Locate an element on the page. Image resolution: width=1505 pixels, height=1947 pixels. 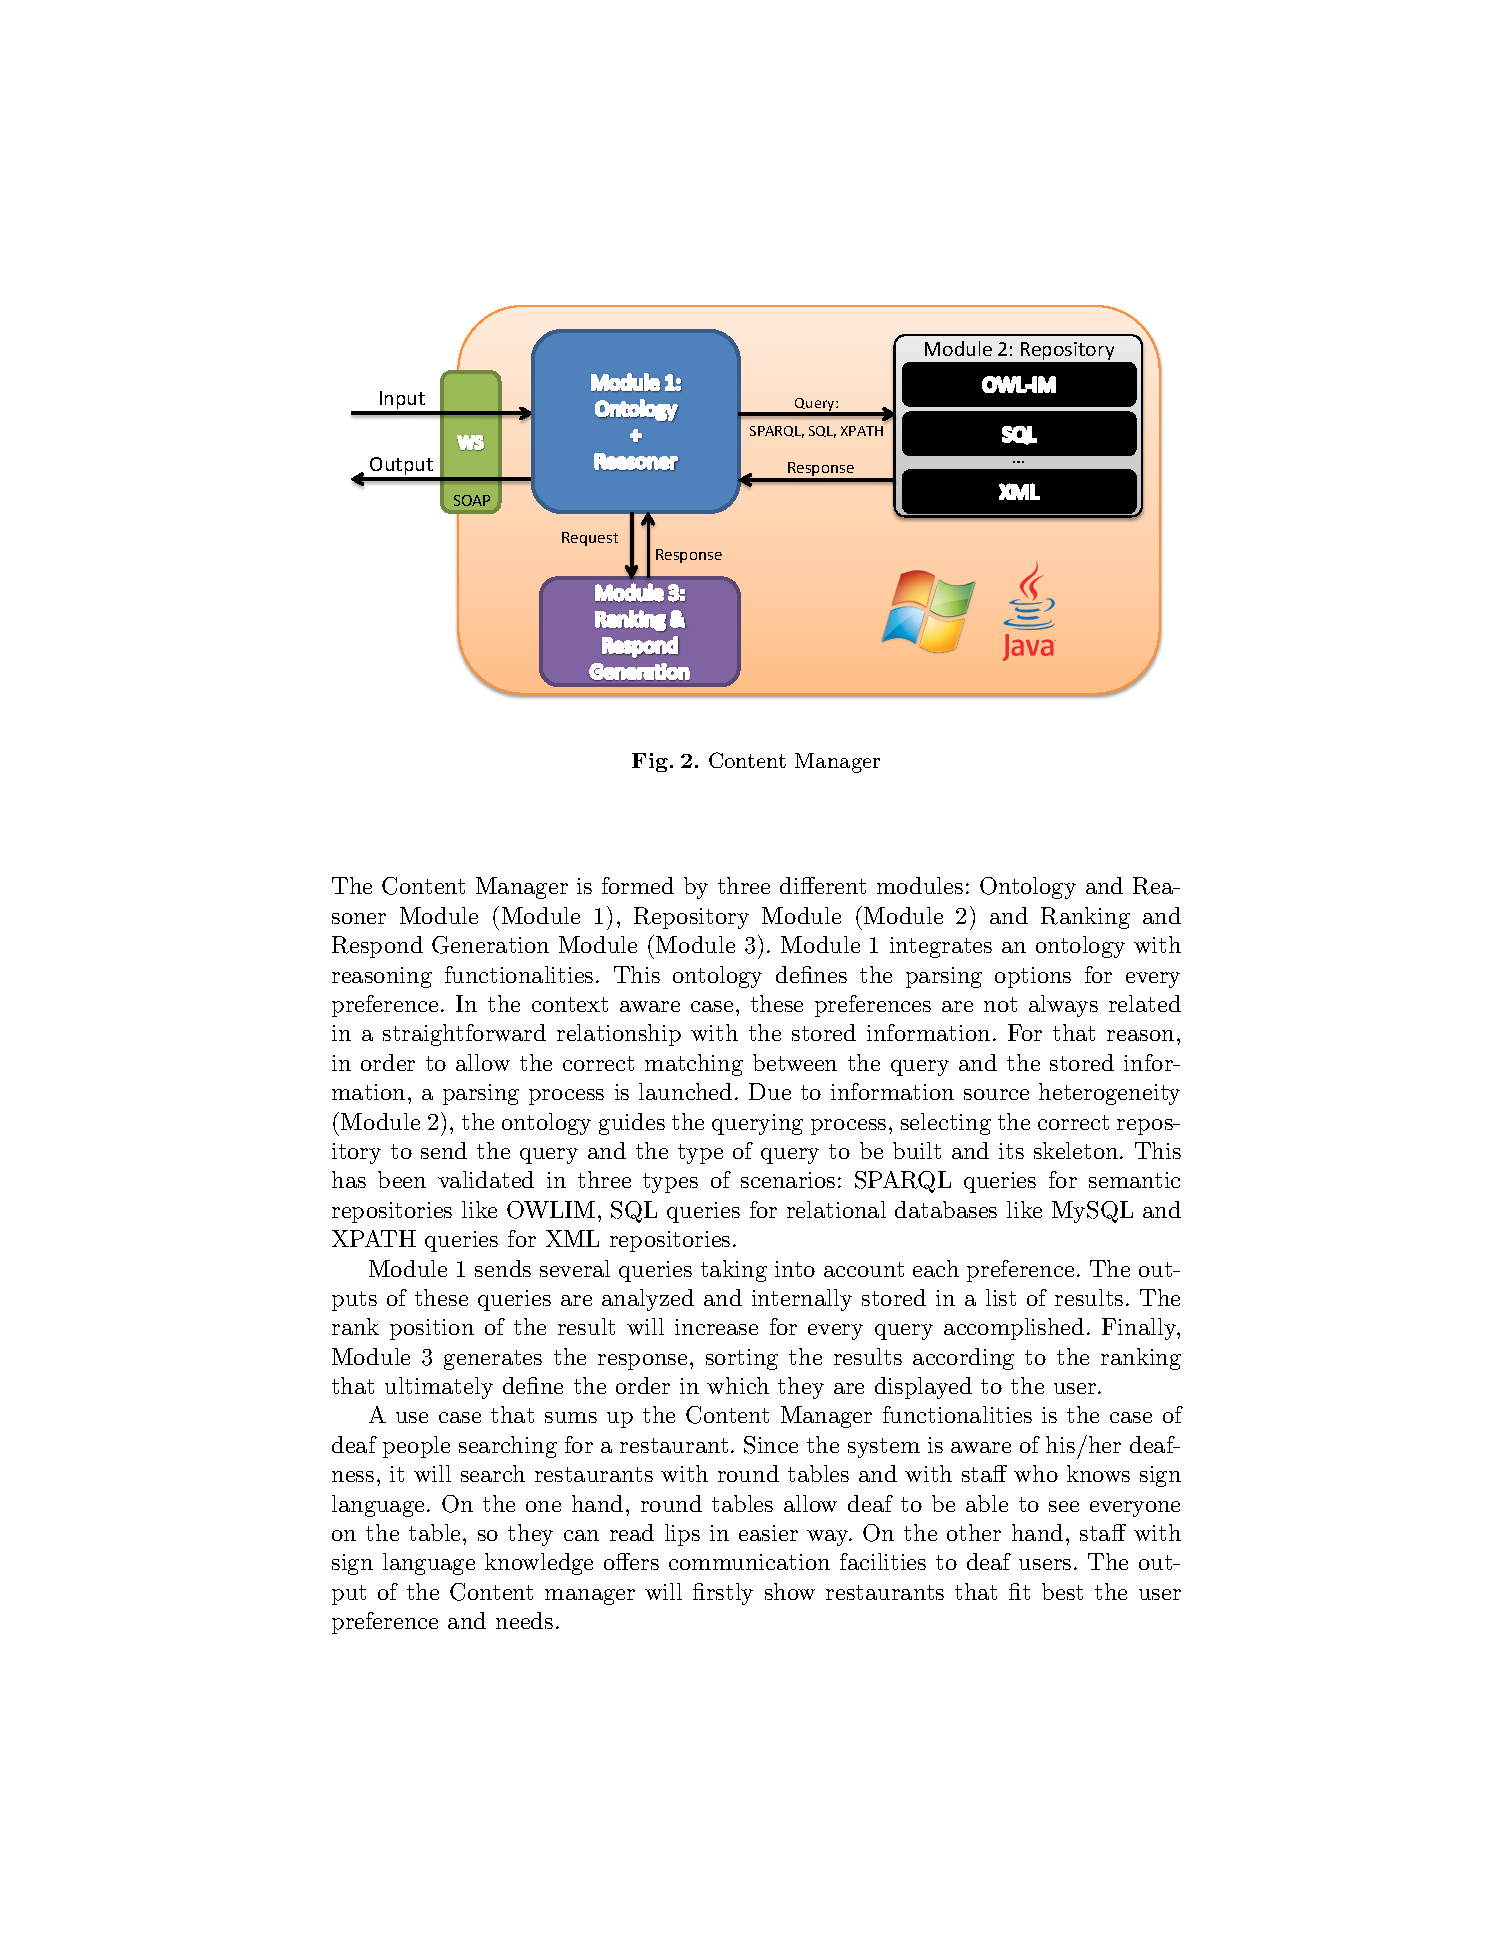
source is located at coordinates (996, 1094).
